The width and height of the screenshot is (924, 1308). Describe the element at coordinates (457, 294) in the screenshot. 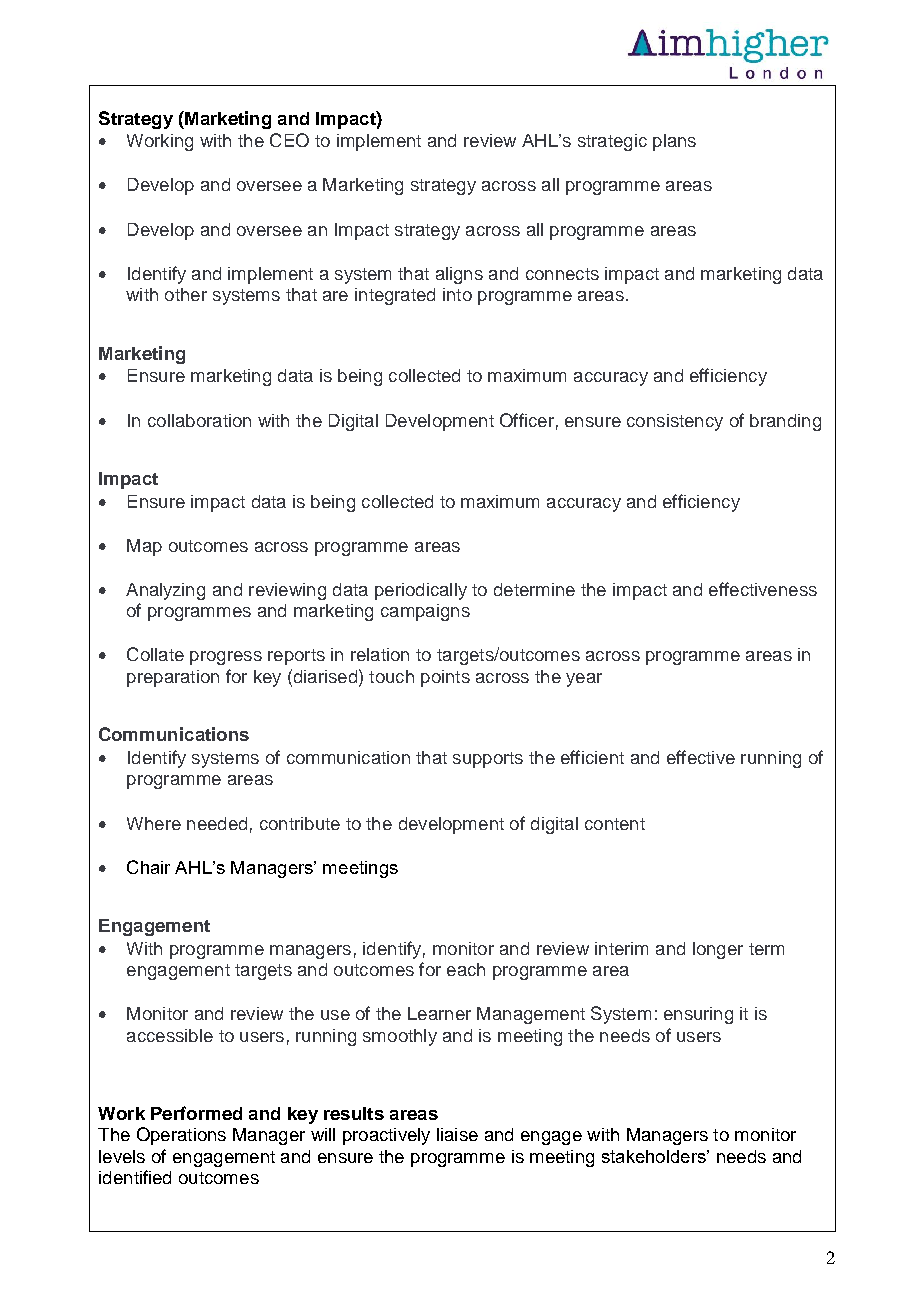

I see `into` at that location.
